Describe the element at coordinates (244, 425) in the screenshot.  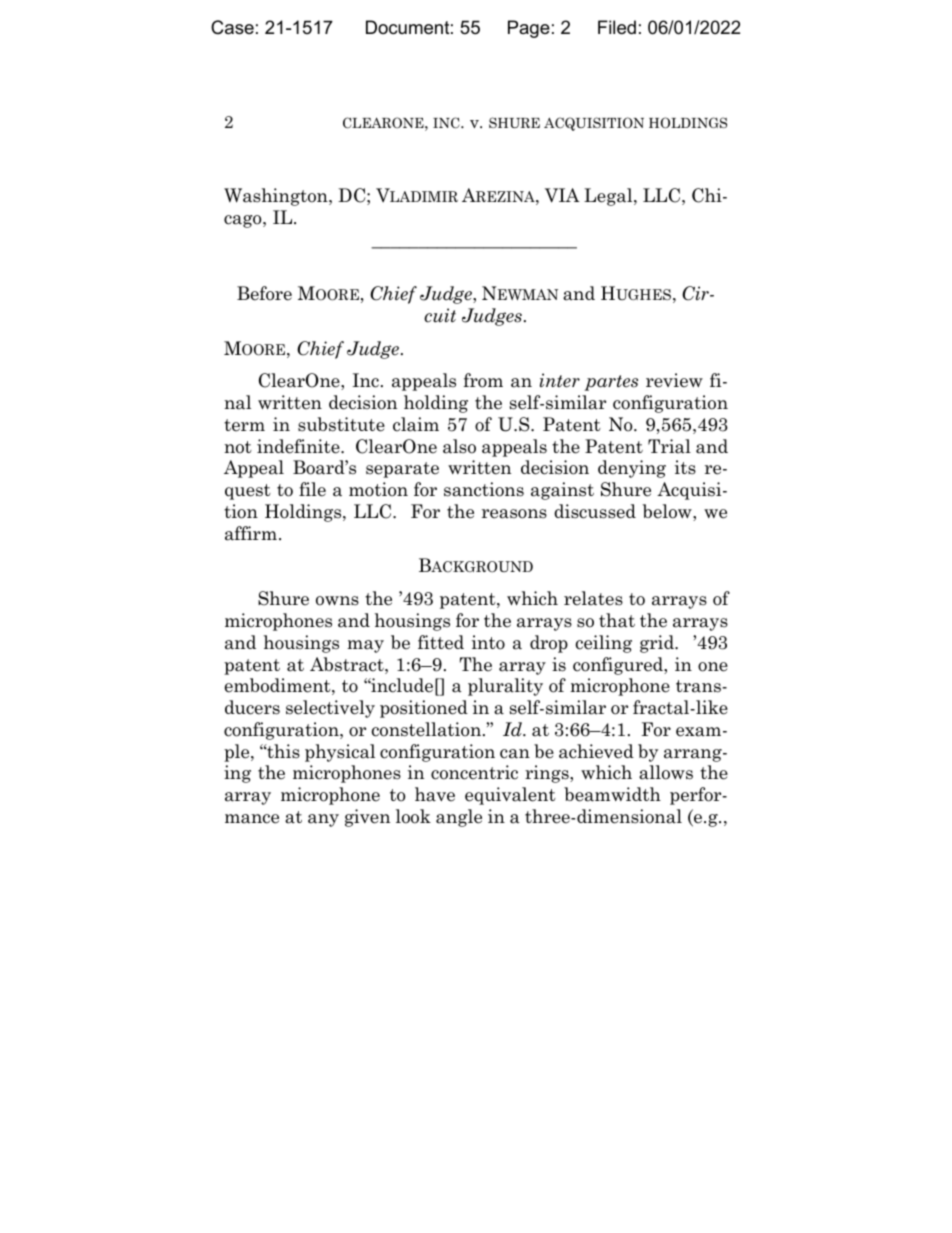
I see `term` at that location.
